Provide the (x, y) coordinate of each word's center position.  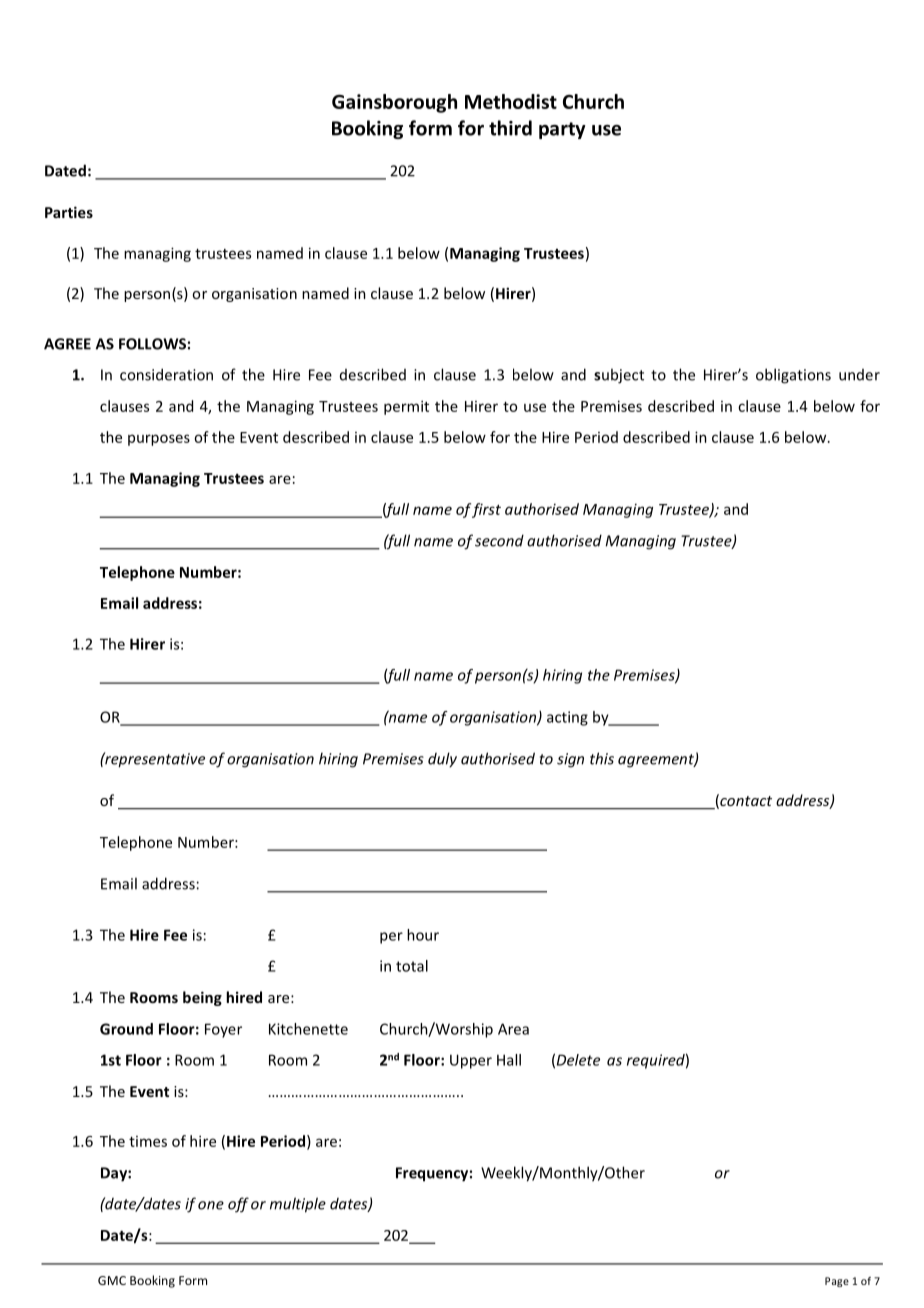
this (602, 758)
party (562, 130)
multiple (298, 1205)
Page (837, 1282)
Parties (69, 212)
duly (442, 760)
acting (567, 718)
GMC (112, 1280)
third (510, 128)
